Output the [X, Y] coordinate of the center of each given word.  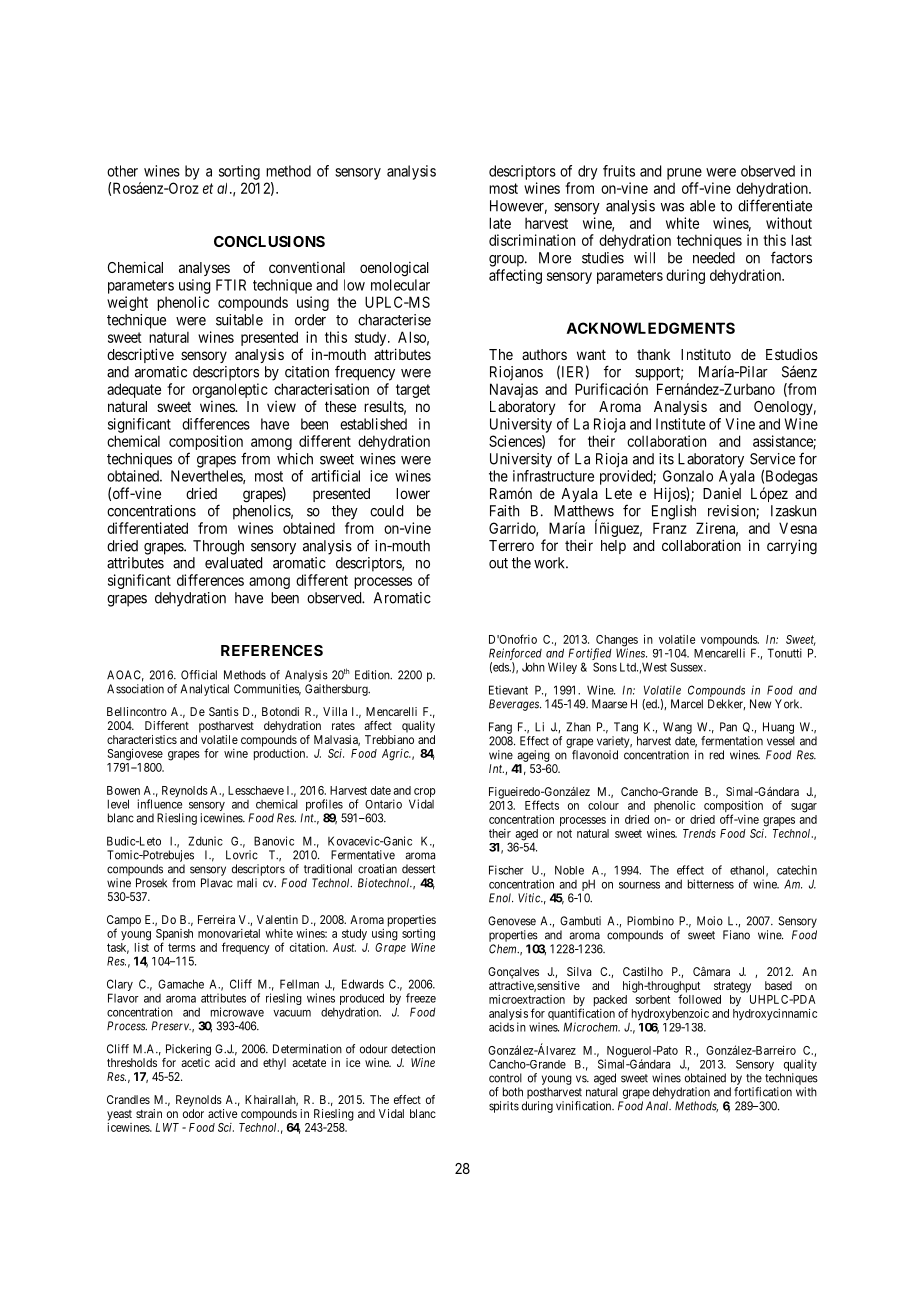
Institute [680, 424]
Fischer [506, 870]
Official [199, 675]
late [500, 223]
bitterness [711, 884]
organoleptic [230, 390]
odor [193, 1113]
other [122, 171]
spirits [504, 1107]
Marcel [687, 704]
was [672, 207]
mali [247, 883]
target [413, 391]
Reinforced [515, 655]
